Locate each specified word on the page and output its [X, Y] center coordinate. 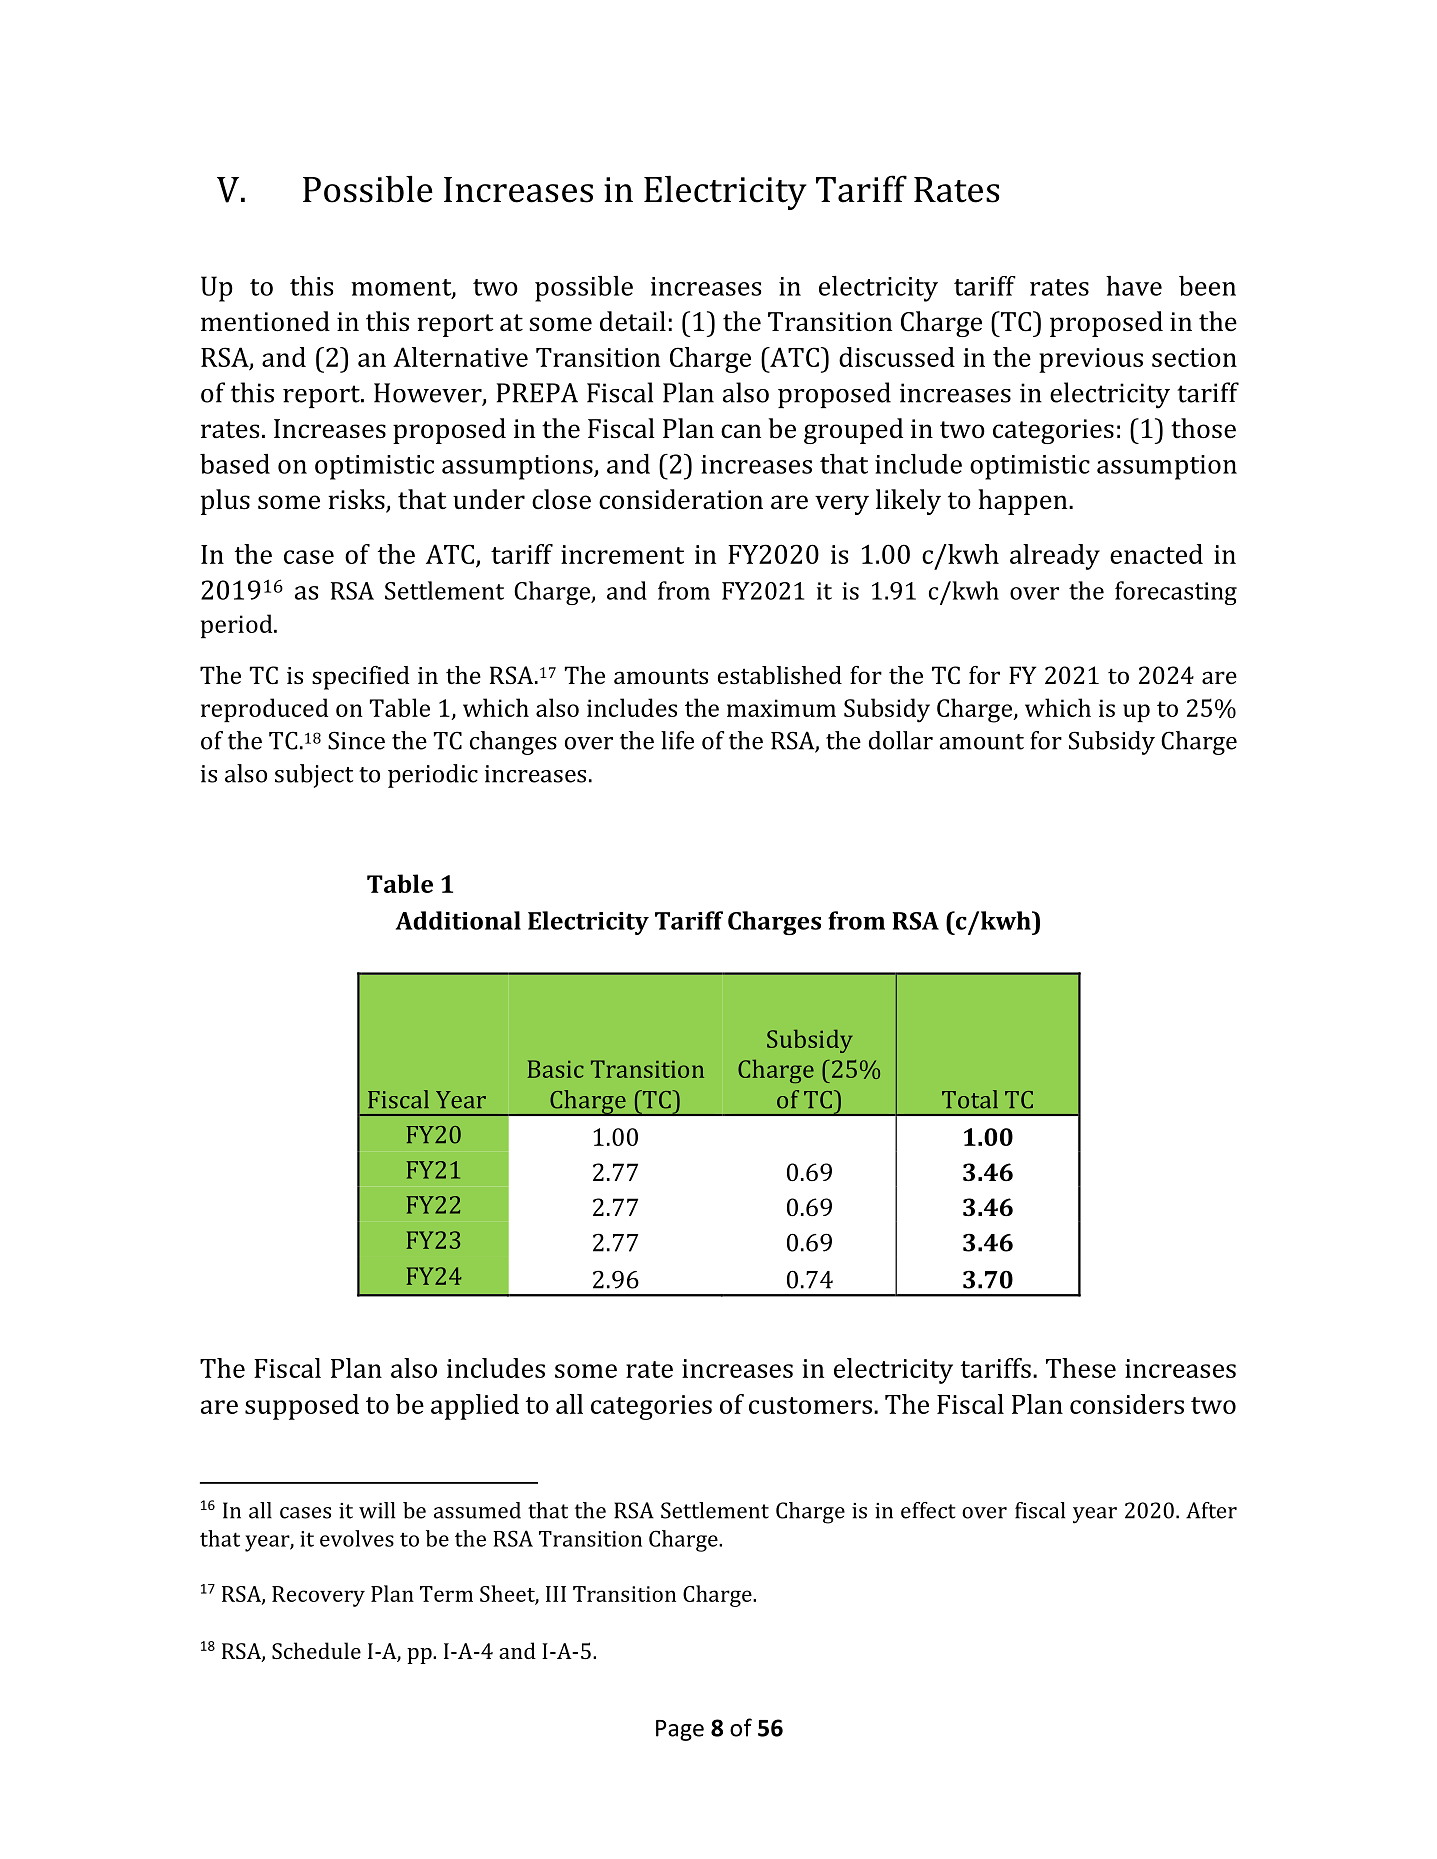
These [1081, 1368]
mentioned [265, 321]
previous [1091, 360]
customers [810, 1405]
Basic [556, 1069]
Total [970, 1099]
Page [680, 1730]
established [780, 675]
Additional [458, 920]
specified [360, 678]
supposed [302, 1407]
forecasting [1176, 593]
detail [633, 321]
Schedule [316, 1650]
